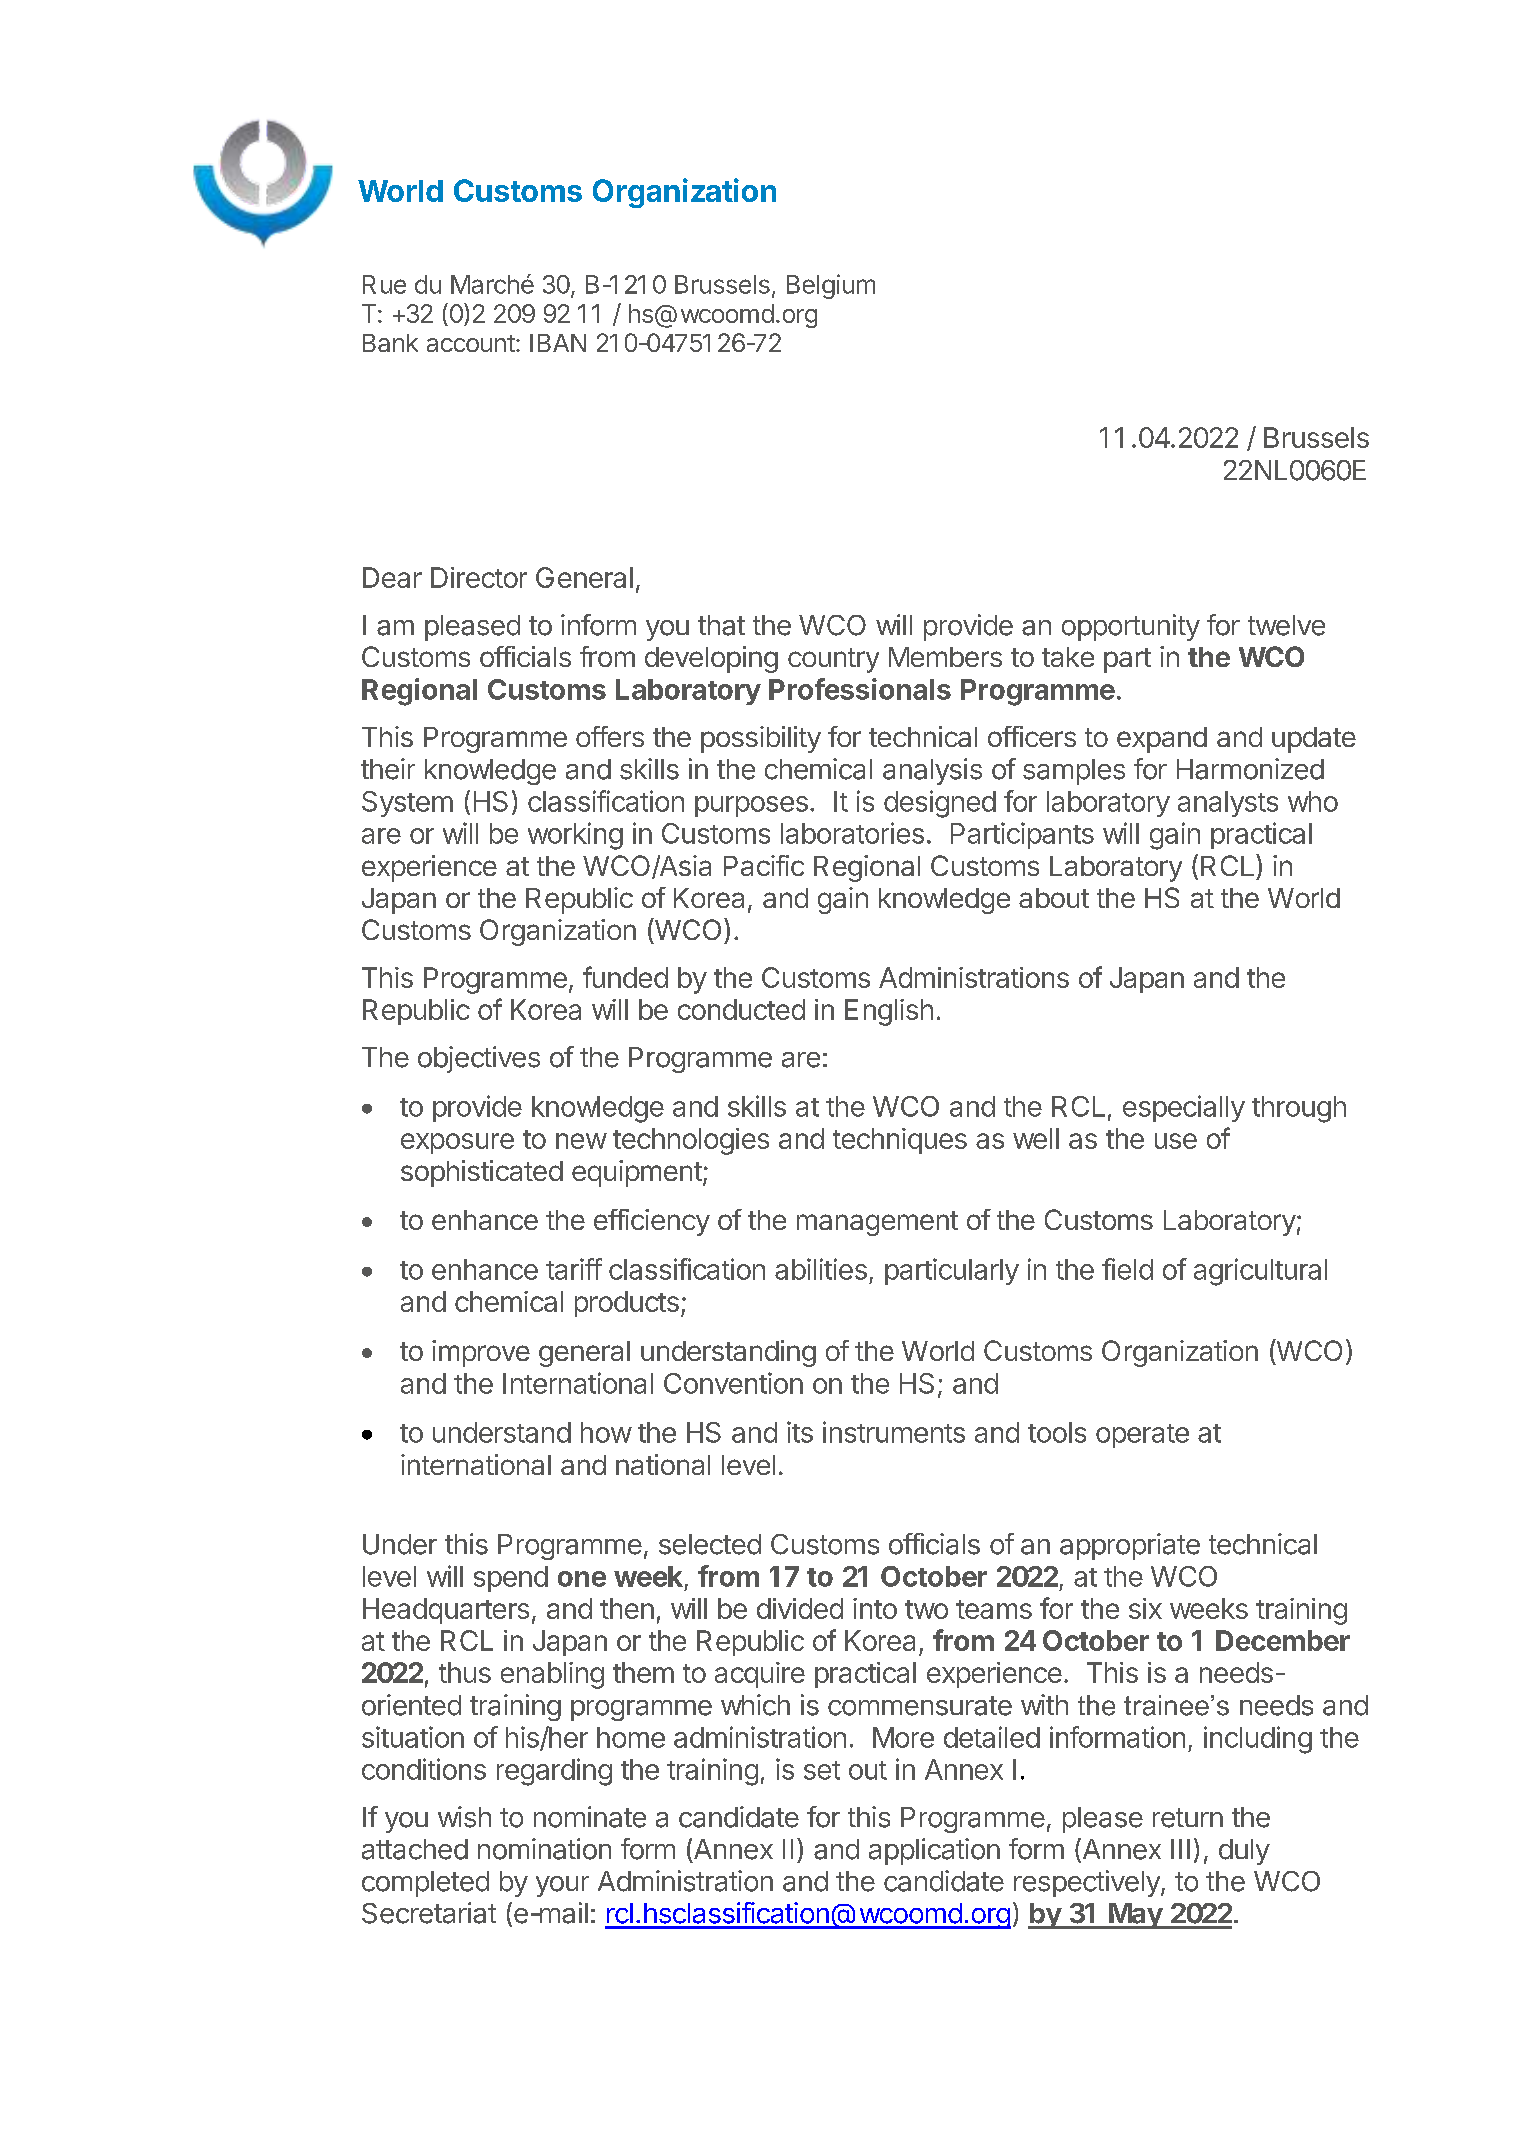 The width and height of the screenshot is (1513, 2142). Describe the element at coordinates (1131, 627) in the screenshot. I see `opportunity` at that location.
